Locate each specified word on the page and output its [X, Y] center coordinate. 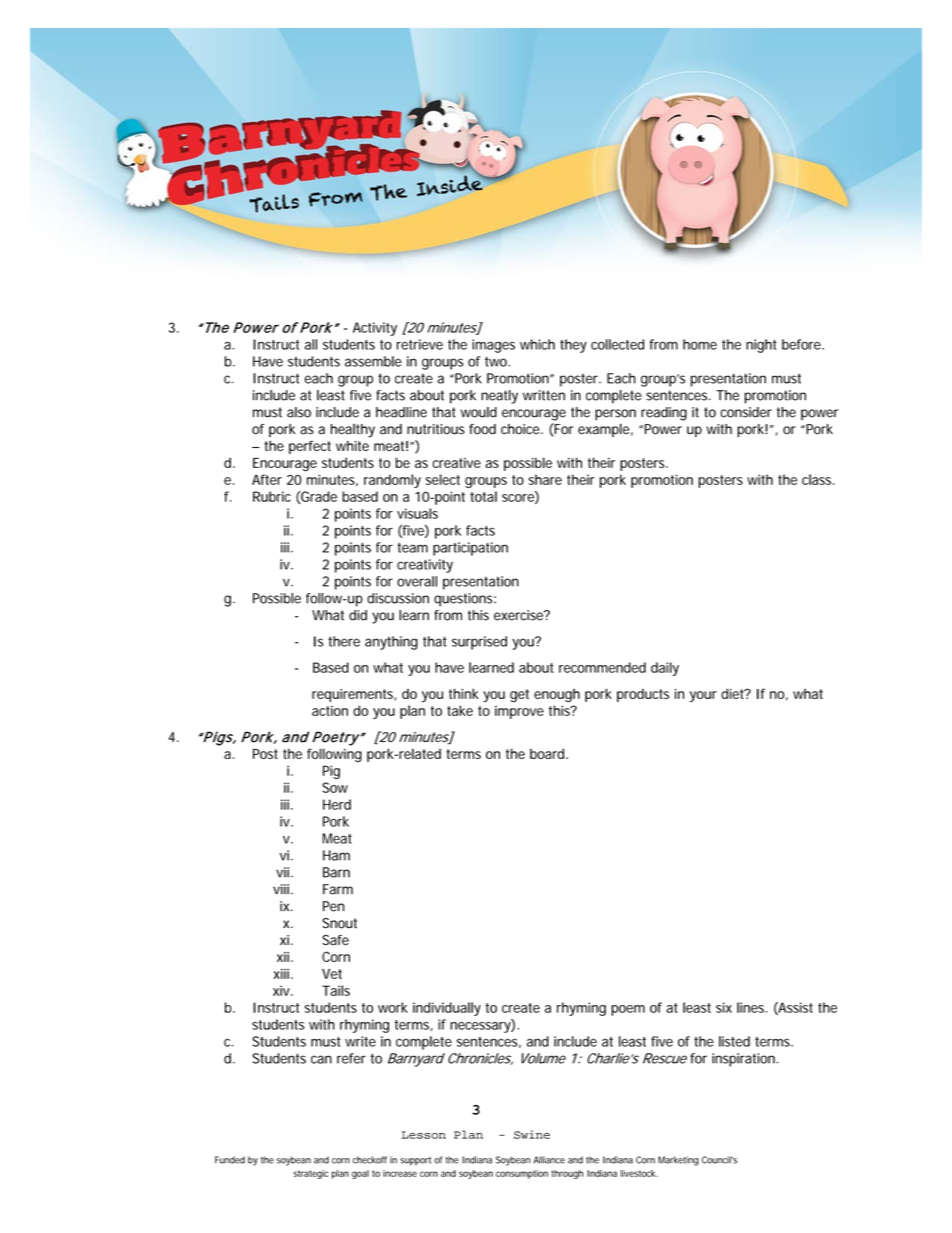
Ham [336, 855]
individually [447, 1009]
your [703, 696]
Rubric [272, 496]
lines [752, 1007]
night [761, 346]
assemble [373, 361]
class [818, 479]
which [537, 344]
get [519, 696]
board [547, 753]
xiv [282, 990]
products [643, 695]
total [483, 496]
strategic [310, 1174]
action [330, 710]
